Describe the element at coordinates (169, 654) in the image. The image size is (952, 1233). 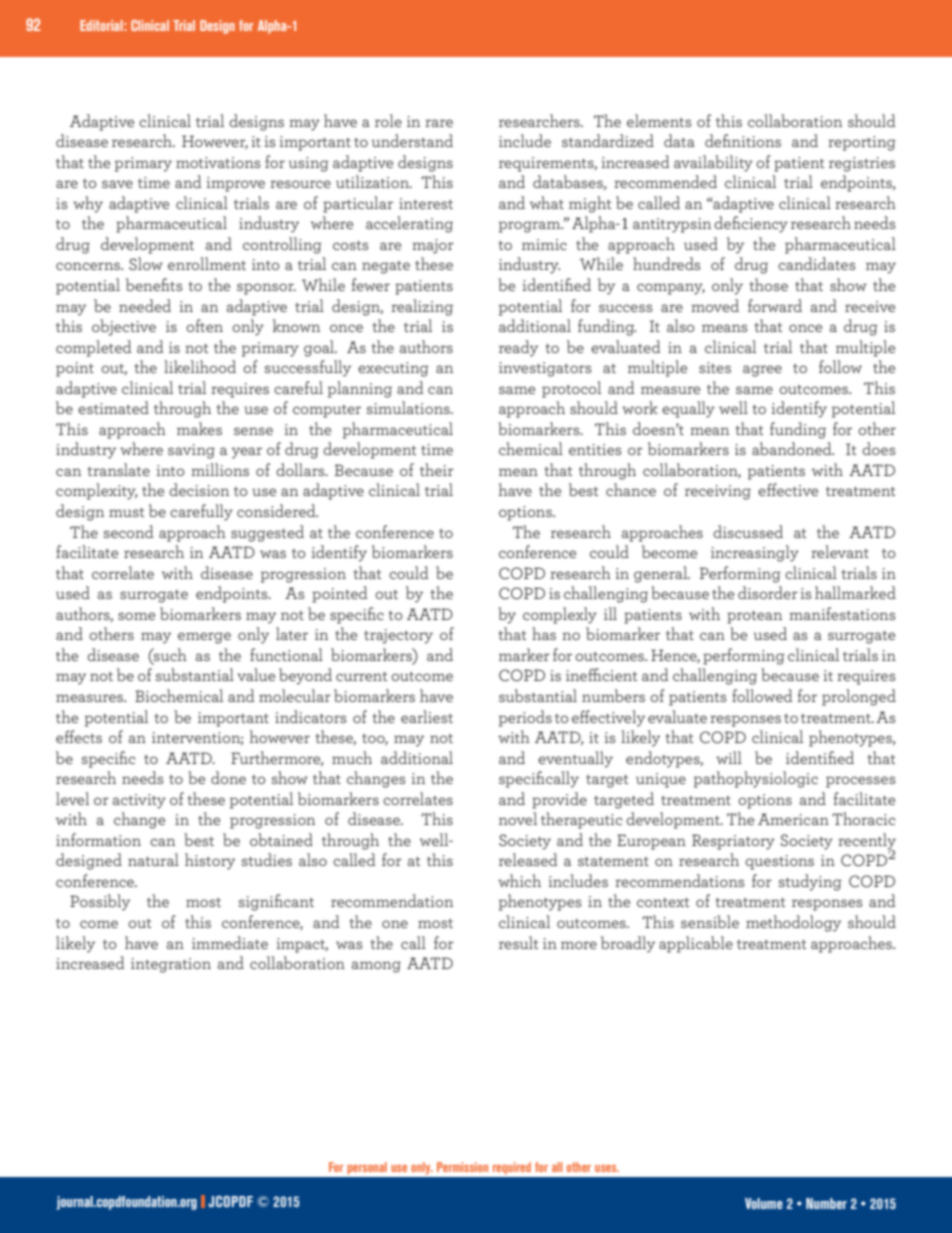
I see `such` at that location.
